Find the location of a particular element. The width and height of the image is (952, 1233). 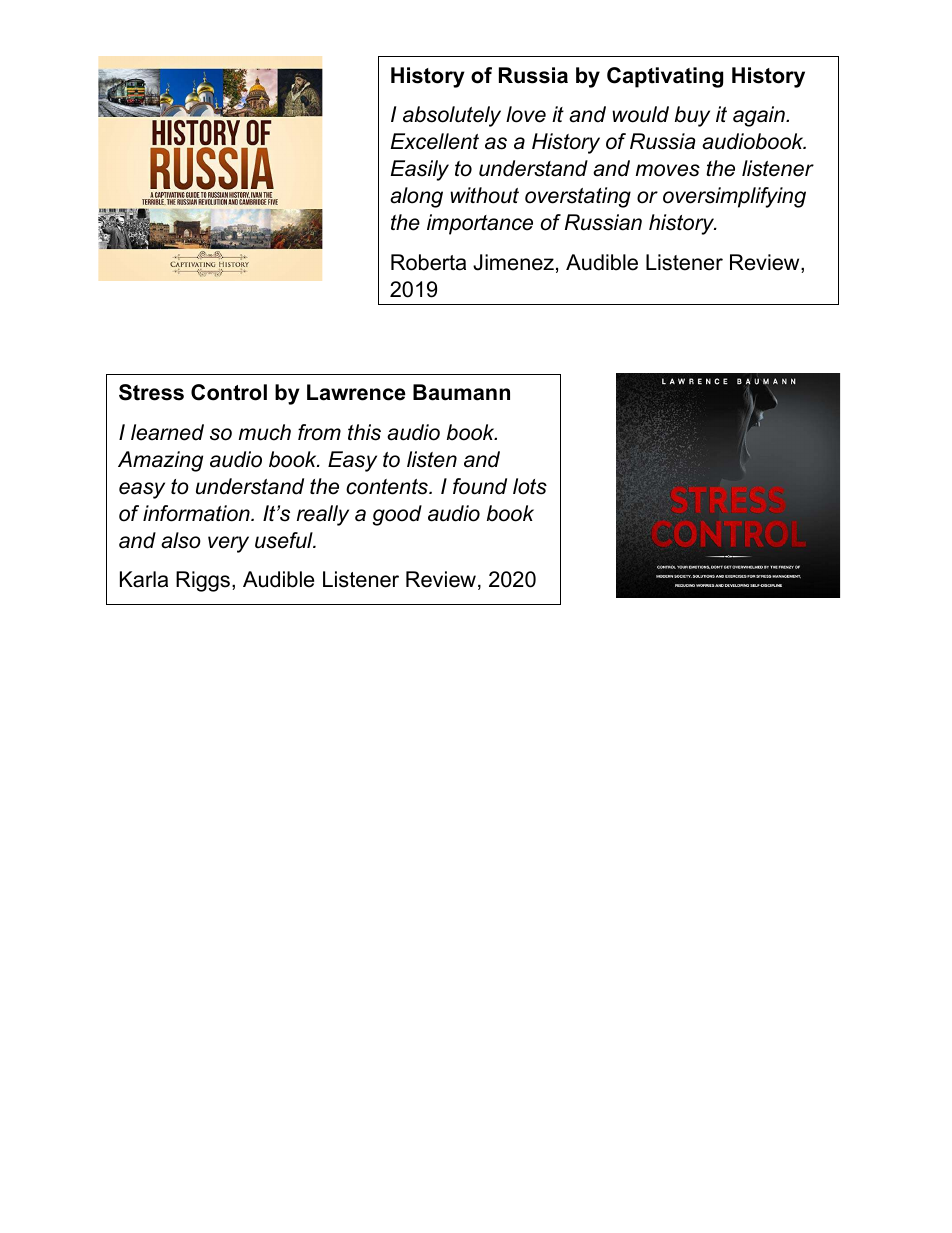

Riggs is located at coordinates (204, 581).
